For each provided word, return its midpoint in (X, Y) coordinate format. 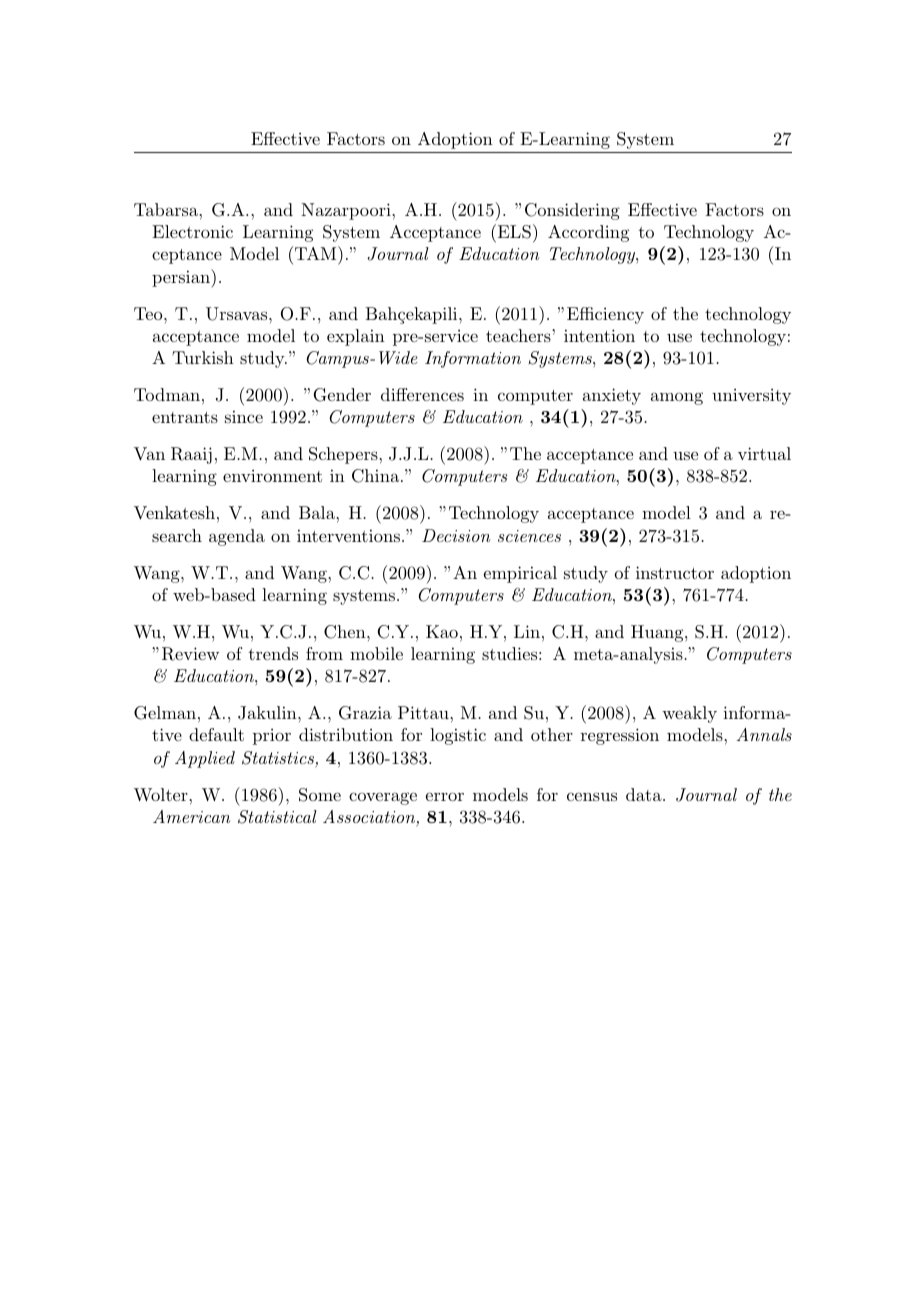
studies (509, 653)
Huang (657, 633)
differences (422, 394)
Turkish (203, 357)
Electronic (192, 231)
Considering (572, 211)
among (677, 398)
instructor (675, 572)
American (192, 816)
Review (190, 654)
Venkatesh (174, 513)
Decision (456, 535)
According (588, 233)
